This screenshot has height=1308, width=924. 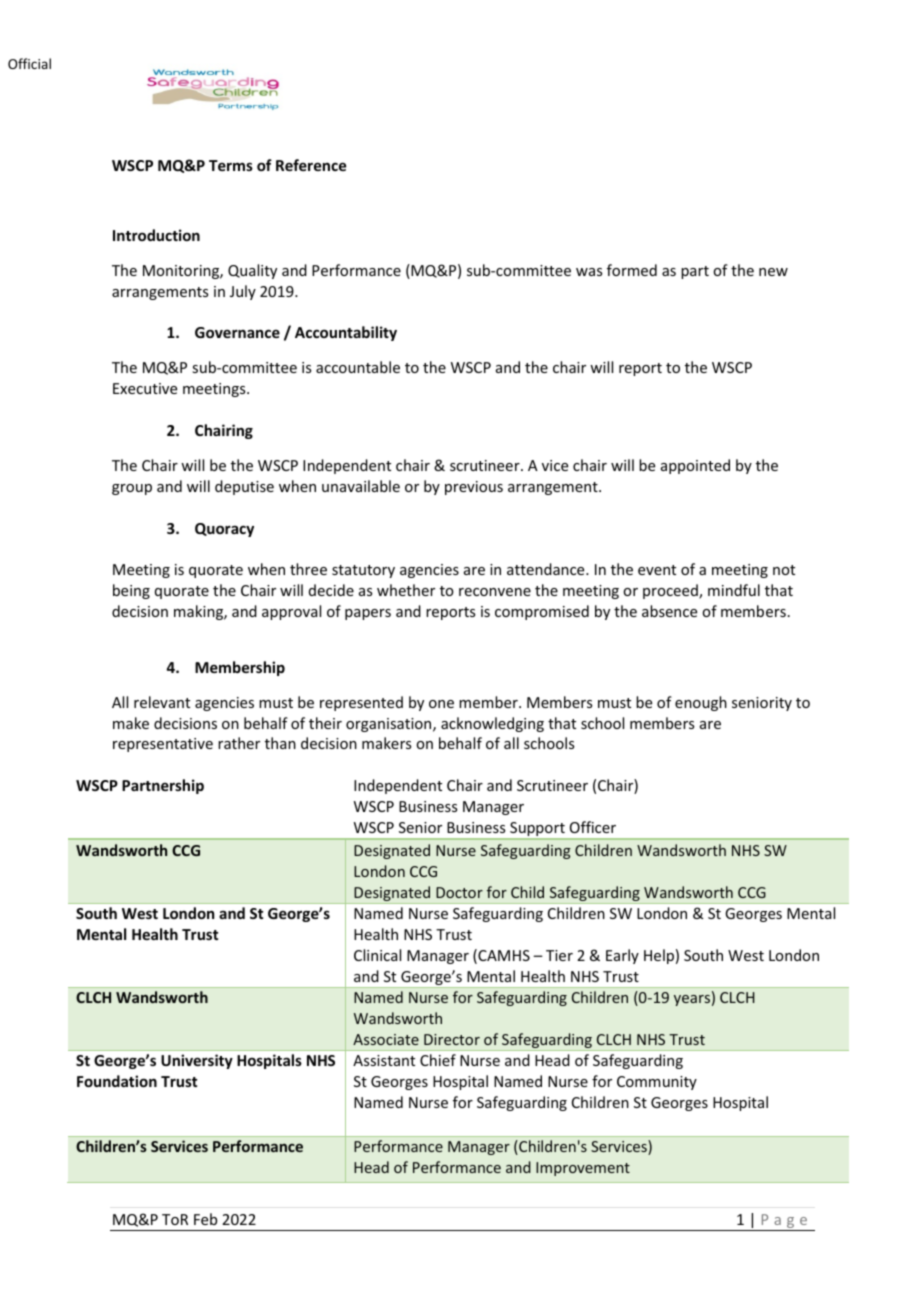 What do you see at coordinates (205, 1219) in the screenshot?
I see `Feb` at bounding box center [205, 1219].
